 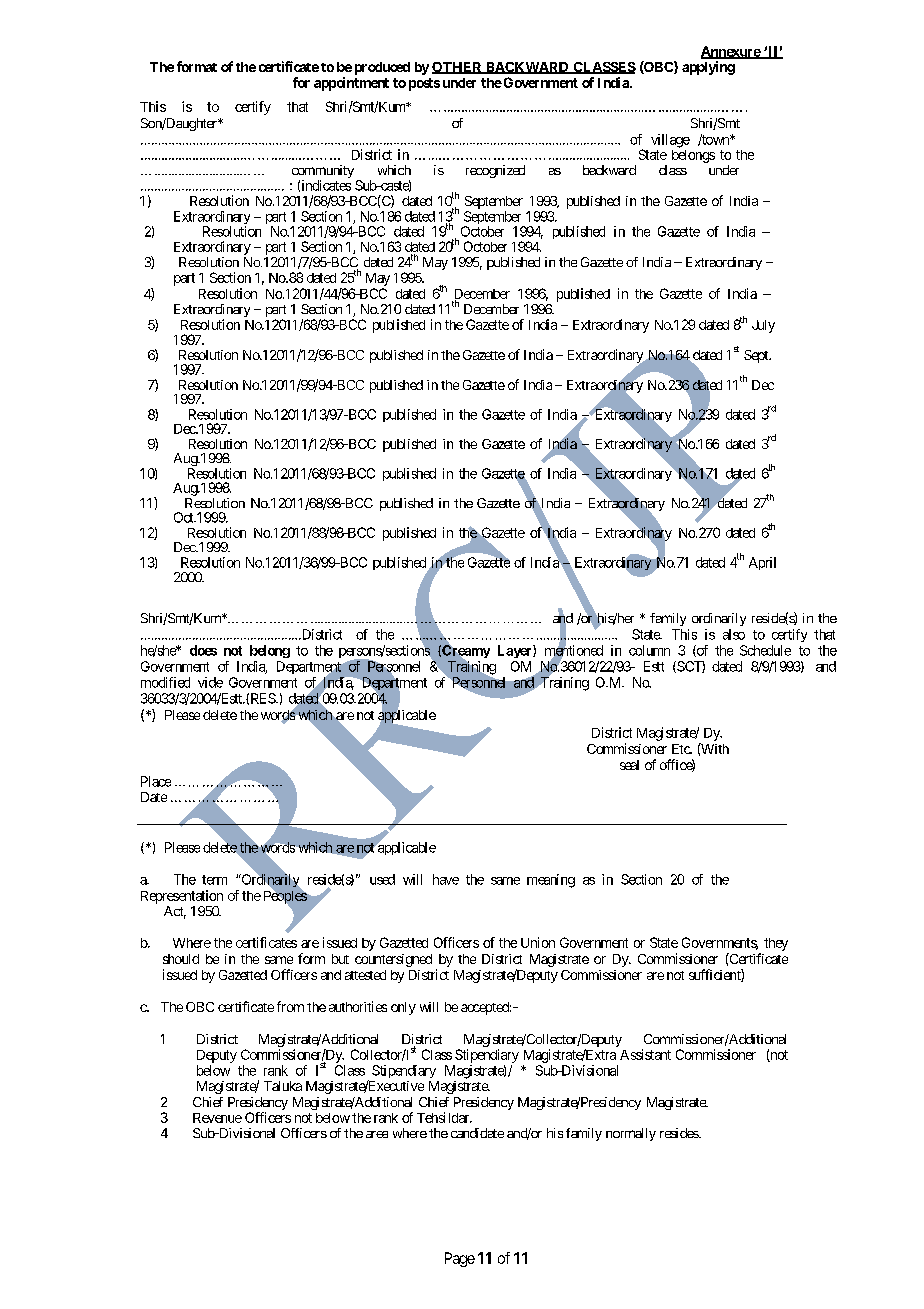 What do you see at coordinates (351, 84) in the screenshot?
I see `appointment` at bounding box center [351, 84].
